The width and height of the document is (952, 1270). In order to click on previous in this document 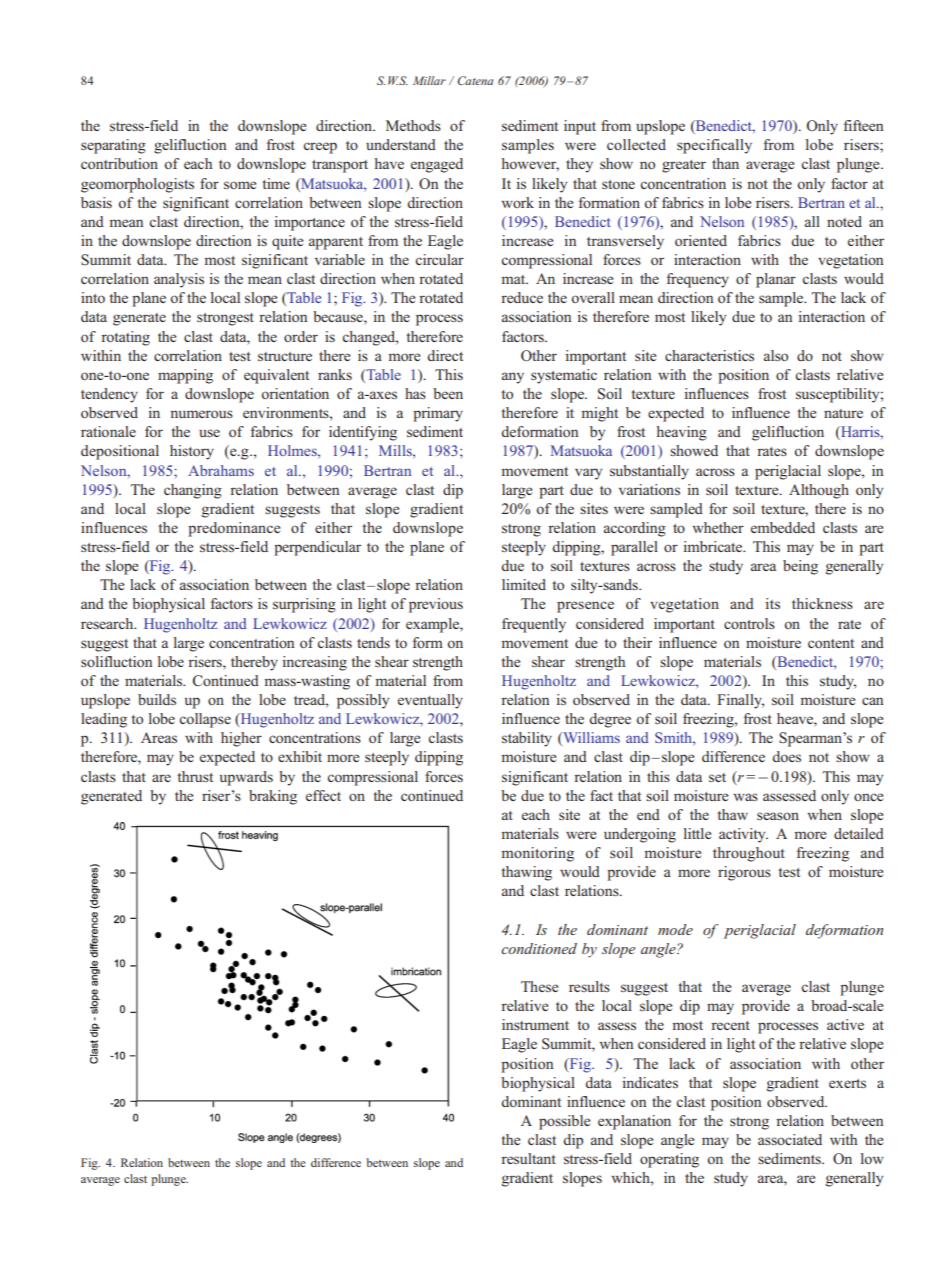, I will do `click(436, 605)`.
